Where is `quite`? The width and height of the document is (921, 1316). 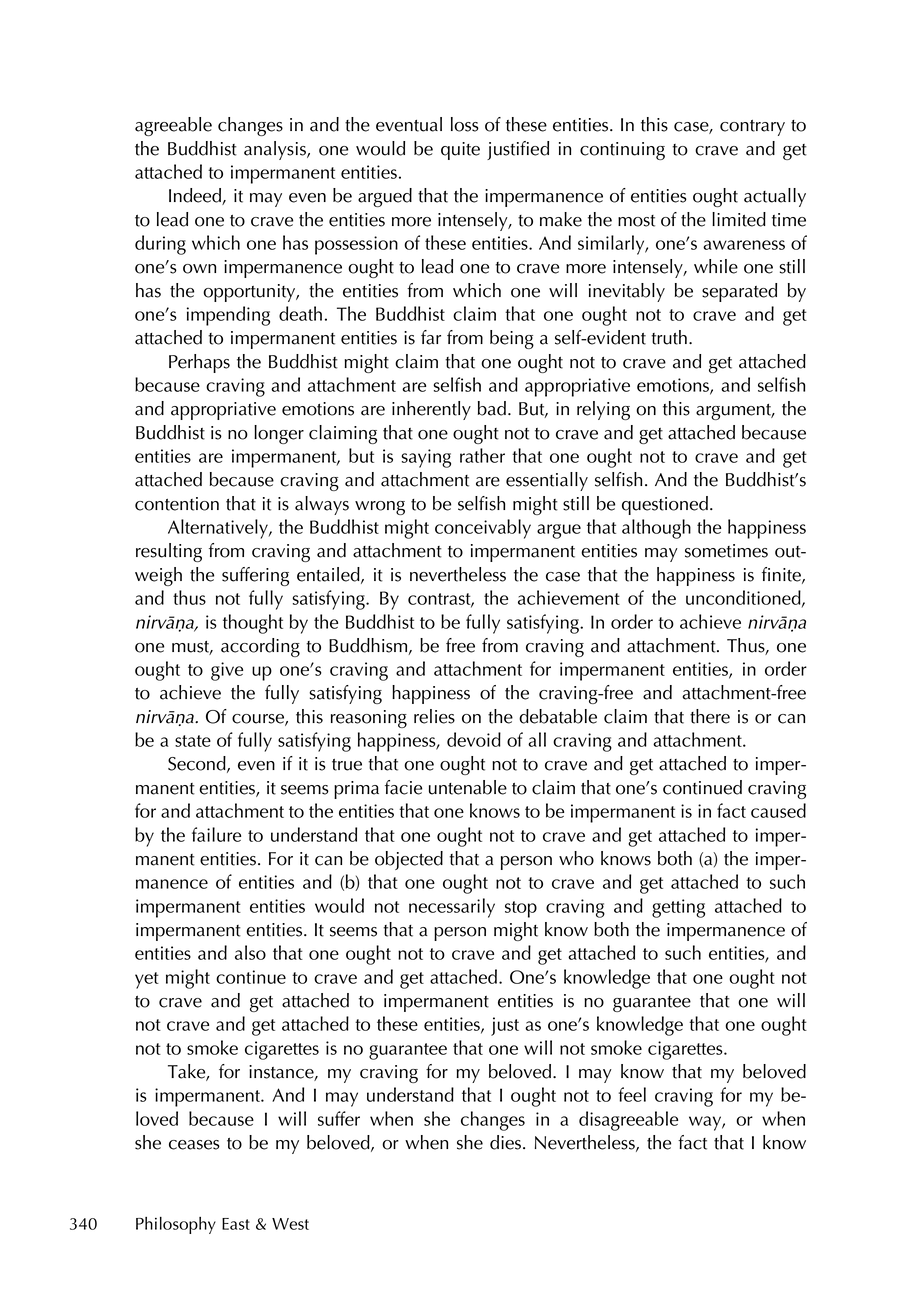
quite is located at coordinates (460, 151).
